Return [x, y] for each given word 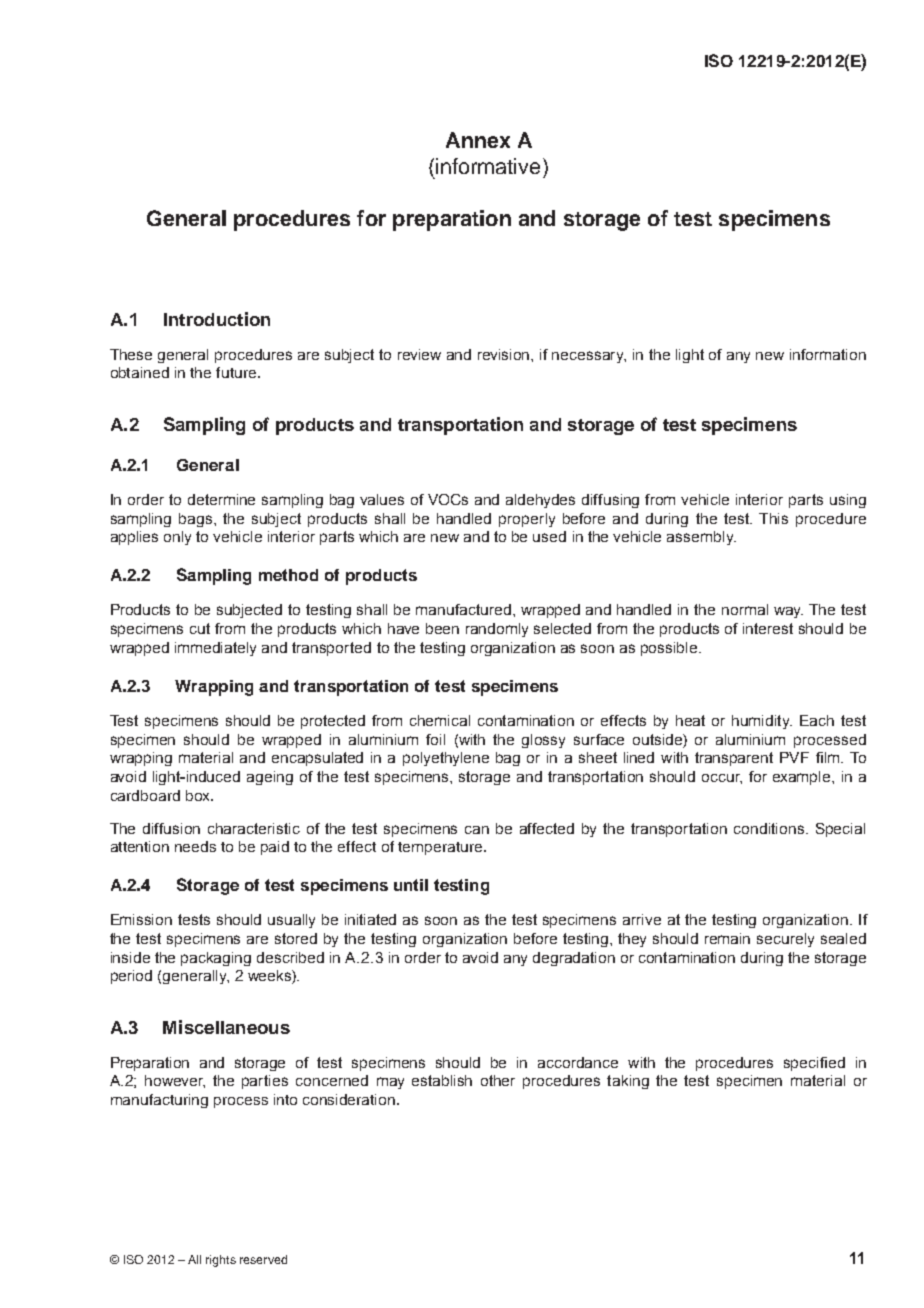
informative [488, 166]
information [828, 354]
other [498, 1080]
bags [197, 520]
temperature [441, 848]
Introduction [217, 319]
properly [527, 520]
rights [221, 1261]
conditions [770, 828]
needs [195, 846]
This [773, 518]
